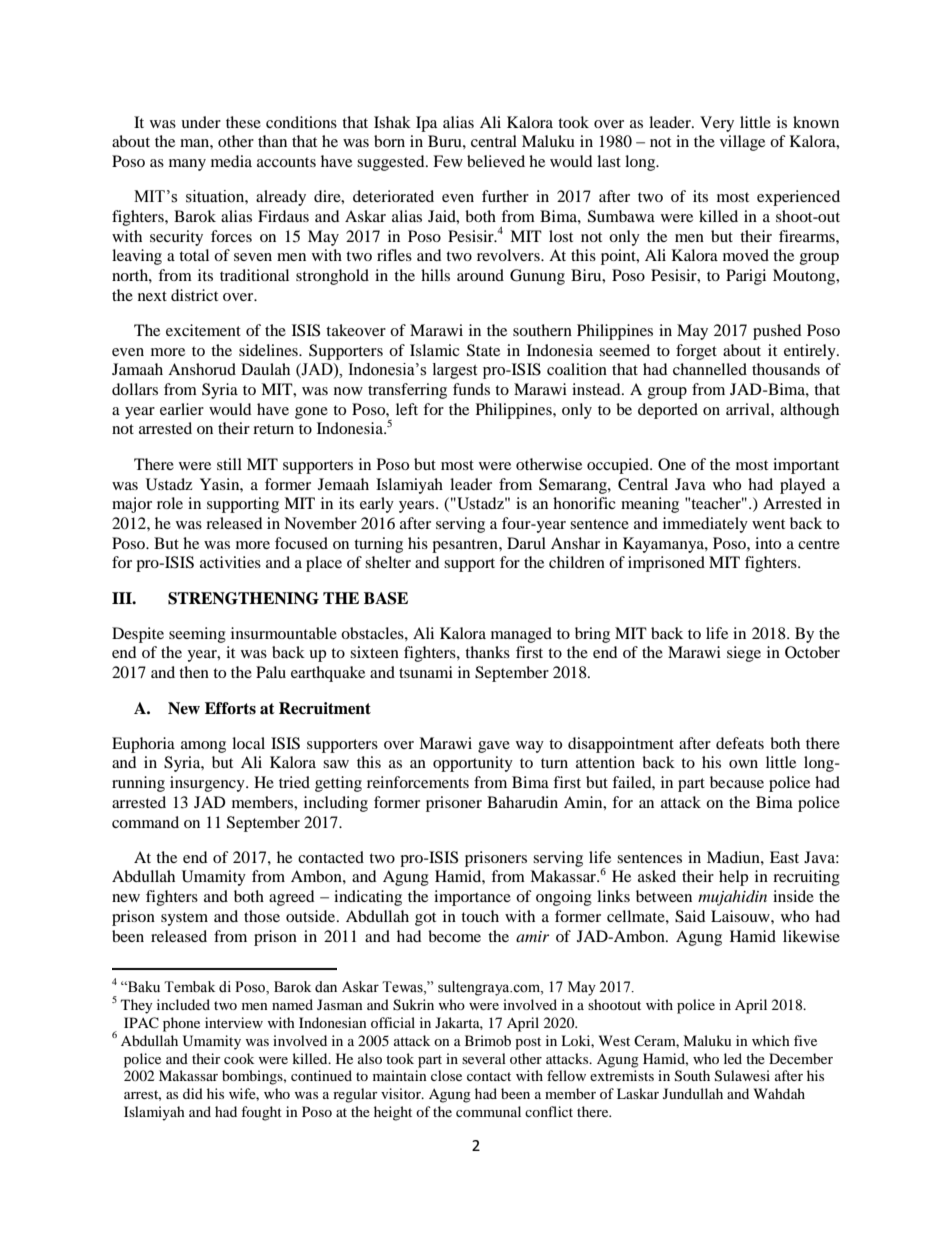 This image has height=1233, width=952. Describe the element at coordinates (768, 524) in the image. I see `went` at that location.
